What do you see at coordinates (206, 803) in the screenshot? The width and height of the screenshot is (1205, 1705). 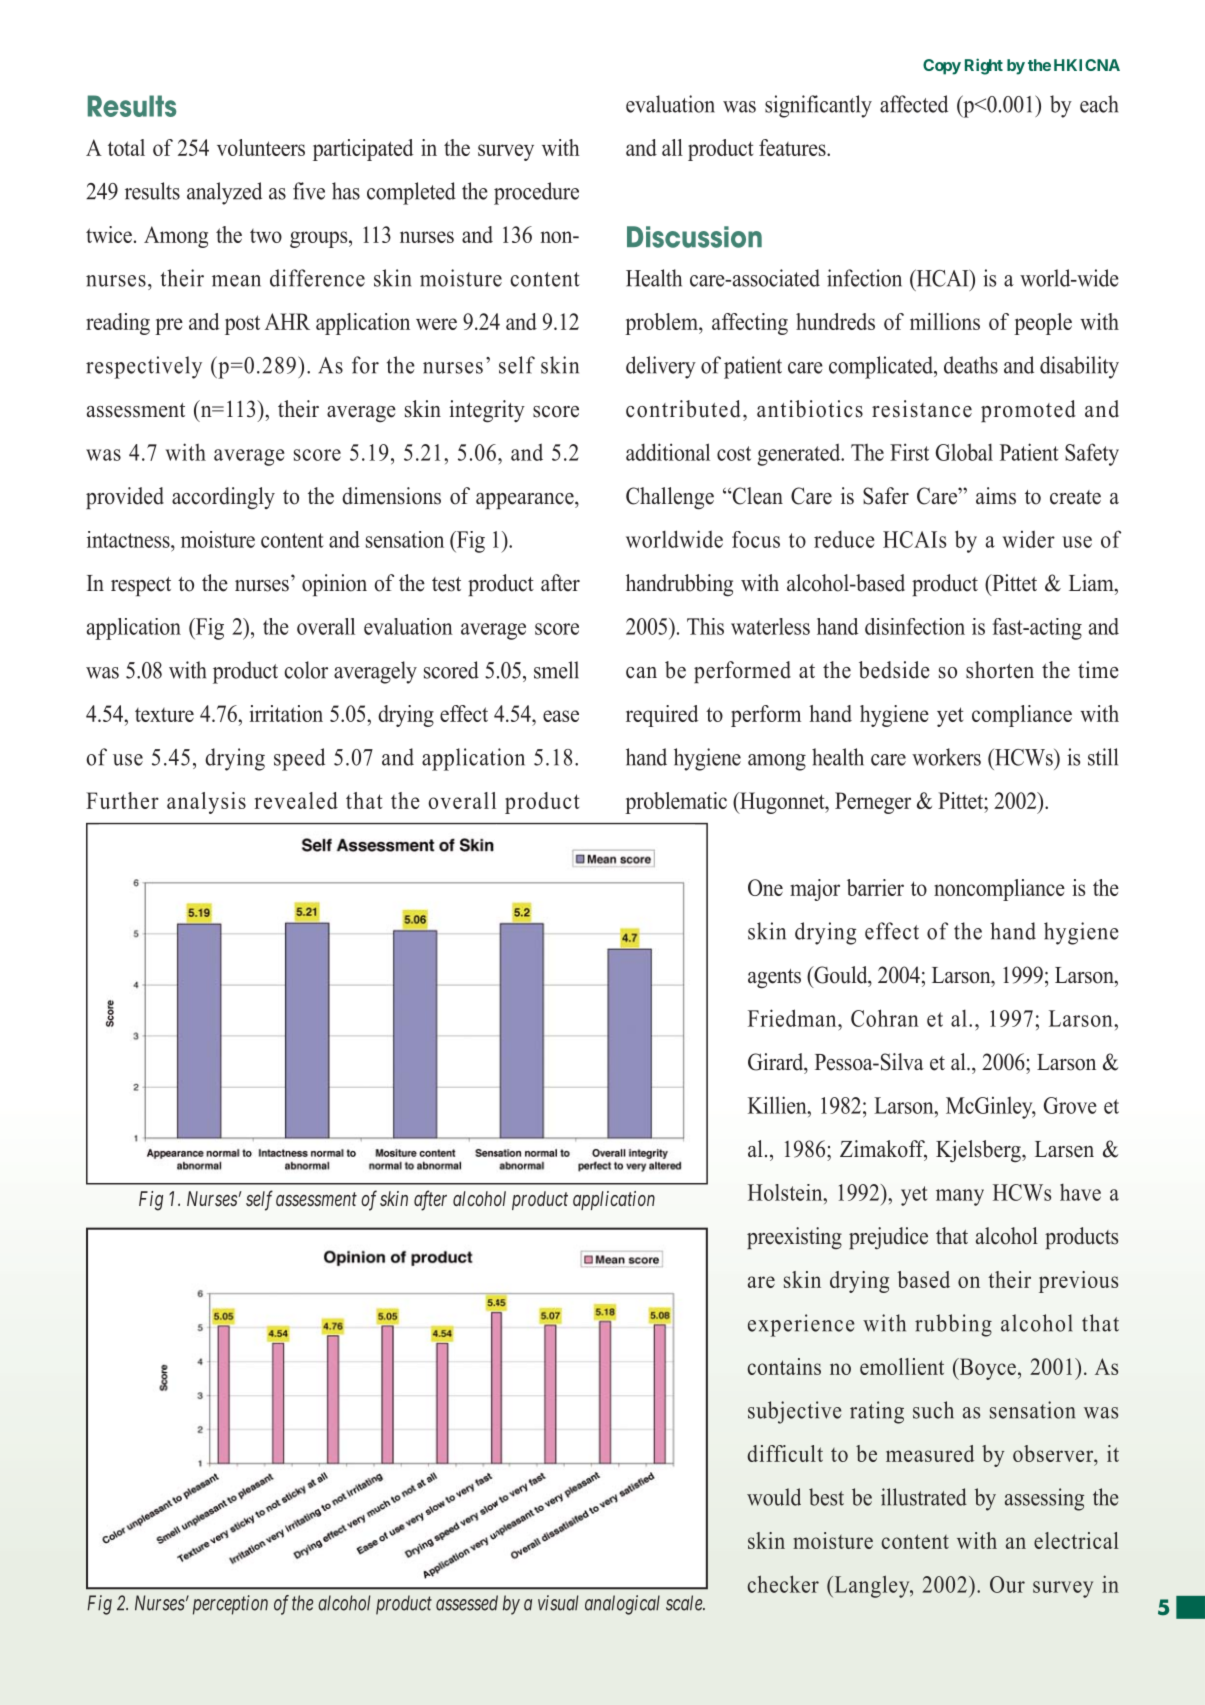 I see `analysis` at bounding box center [206, 803].
